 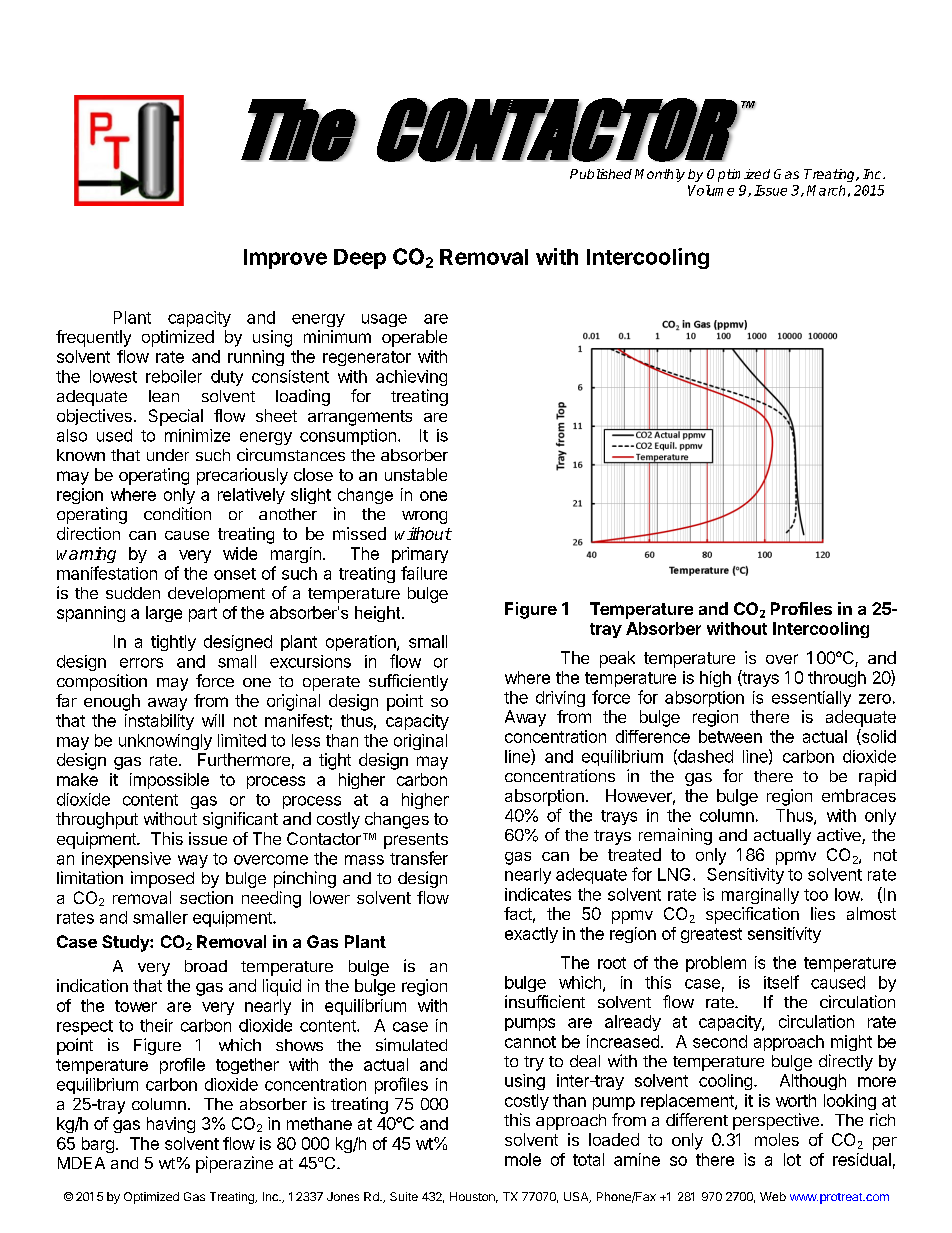 What do you see at coordinates (171, 1125) in the document?
I see `having` at bounding box center [171, 1125].
